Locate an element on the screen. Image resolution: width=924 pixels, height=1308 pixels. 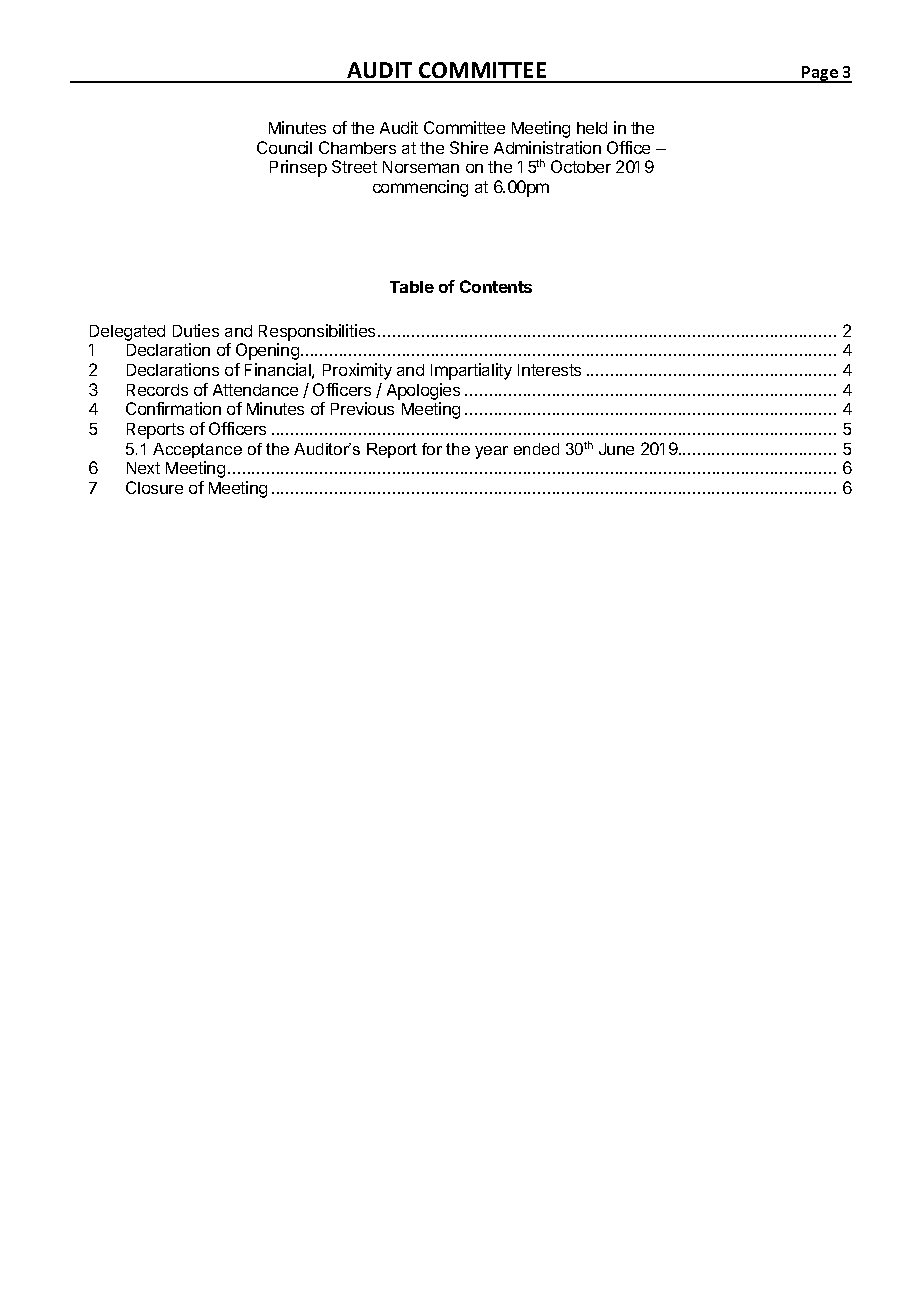
Table is located at coordinates (412, 287).
